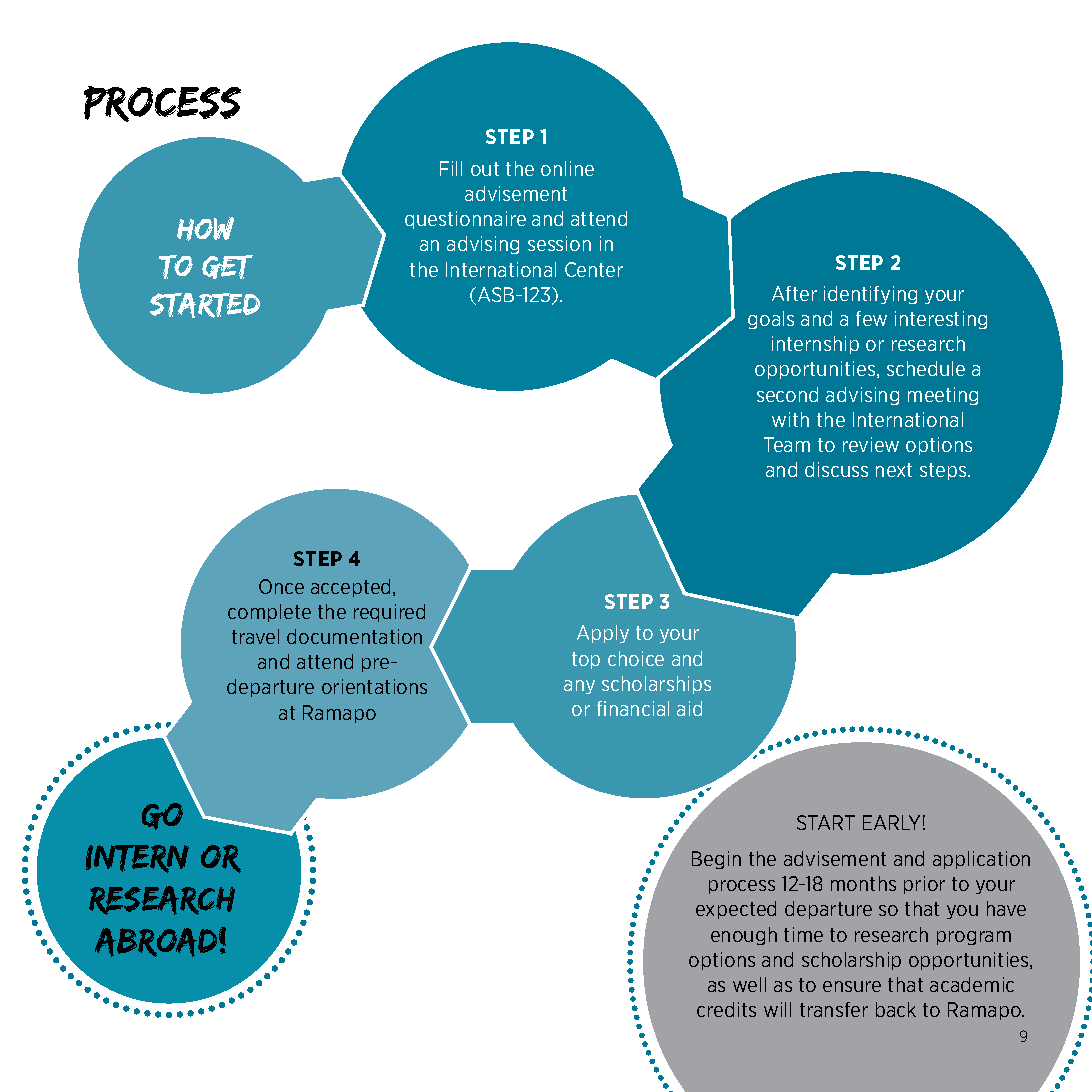 The height and width of the screenshot is (1092, 1092). I want to click on Once, so click(281, 586).
